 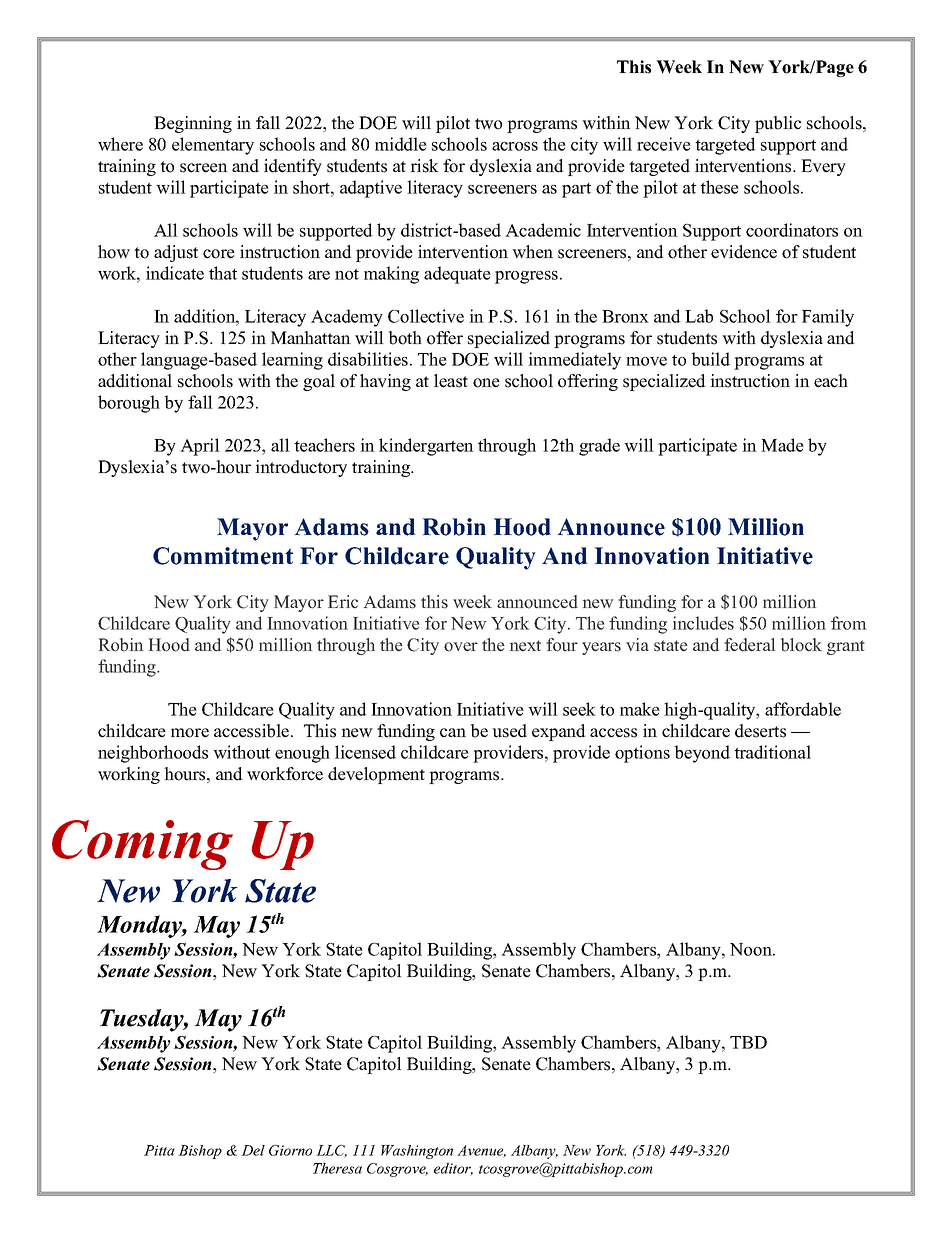 What do you see at coordinates (486, 383) in the page?
I see `one` at bounding box center [486, 383].
